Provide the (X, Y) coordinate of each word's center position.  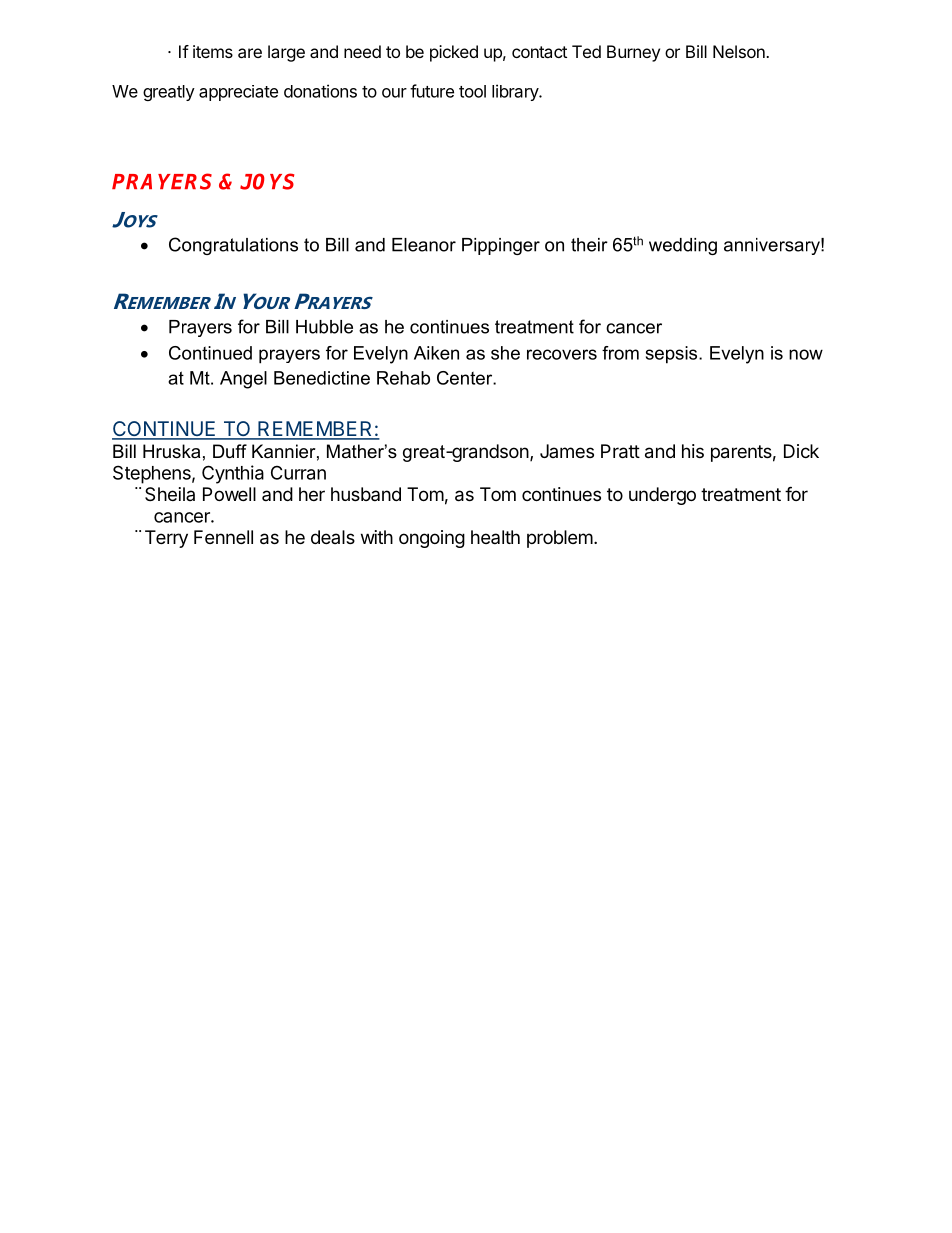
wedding (683, 246)
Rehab (403, 378)
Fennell (223, 537)
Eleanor (424, 245)
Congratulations (233, 246)
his (693, 451)
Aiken (436, 353)
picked (454, 53)
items (213, 51)
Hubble (324, 327)
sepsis (673, 355)
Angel (243, 380)
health (495, 537)
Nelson (740, 51)
